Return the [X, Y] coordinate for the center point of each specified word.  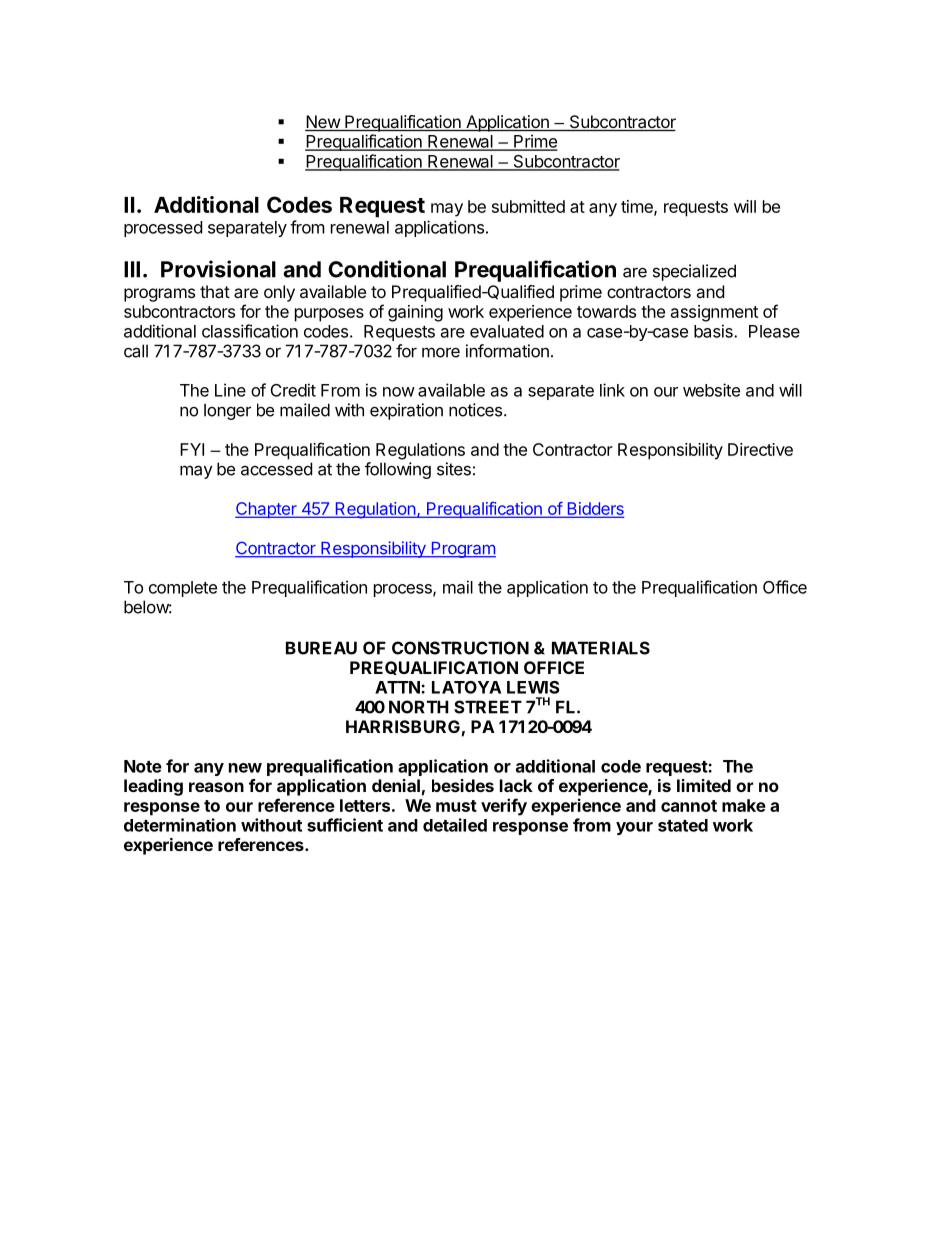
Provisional [218, 269]
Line [230, 390]
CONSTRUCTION [460, 648]
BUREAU [321, 648]
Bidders [594, 509]
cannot [689, 806]
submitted [528, 206]
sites [454, 469]
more [441, 352]
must [456, 806]
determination [180, 825]
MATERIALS [601, 648]
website [711, 390]
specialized [694, 272]
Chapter [267, 510]
